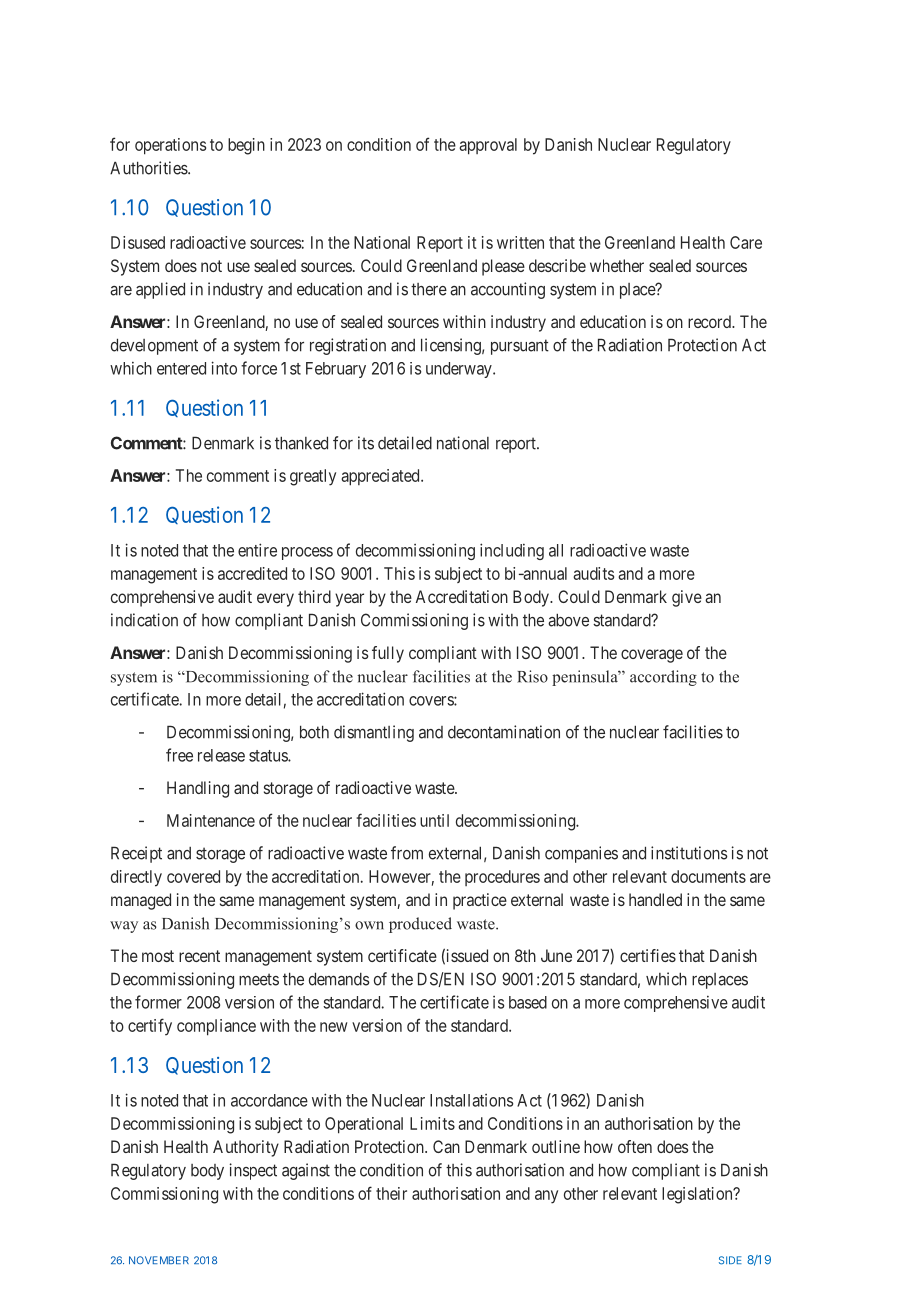 The height and width of the page is (1308, 924). What do you see at coordinates (221, 755) in the page?
I see `release` at bounding box center [221, 755].
